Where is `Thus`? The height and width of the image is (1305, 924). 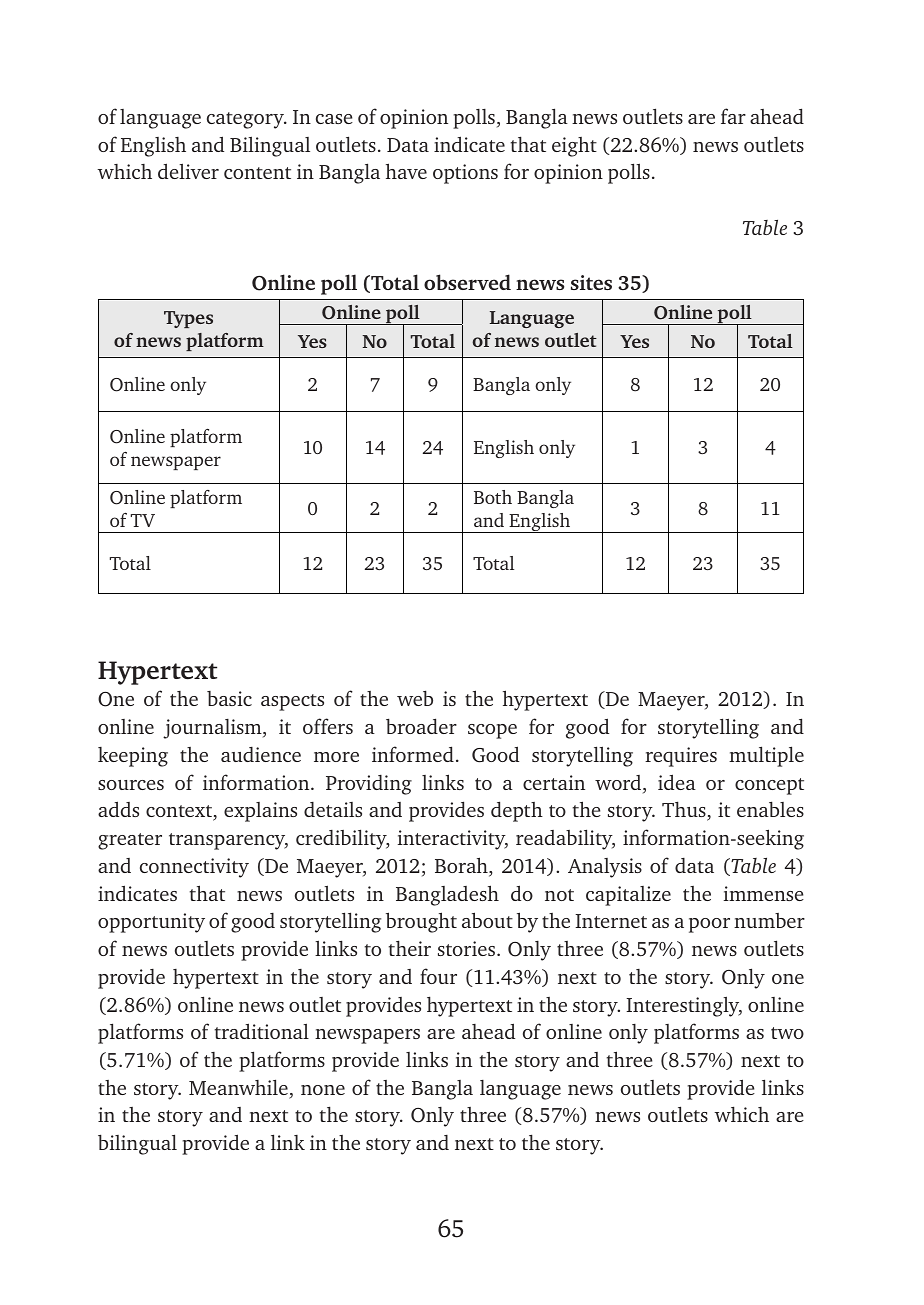
Thus is located at coordinates (685, 810).
